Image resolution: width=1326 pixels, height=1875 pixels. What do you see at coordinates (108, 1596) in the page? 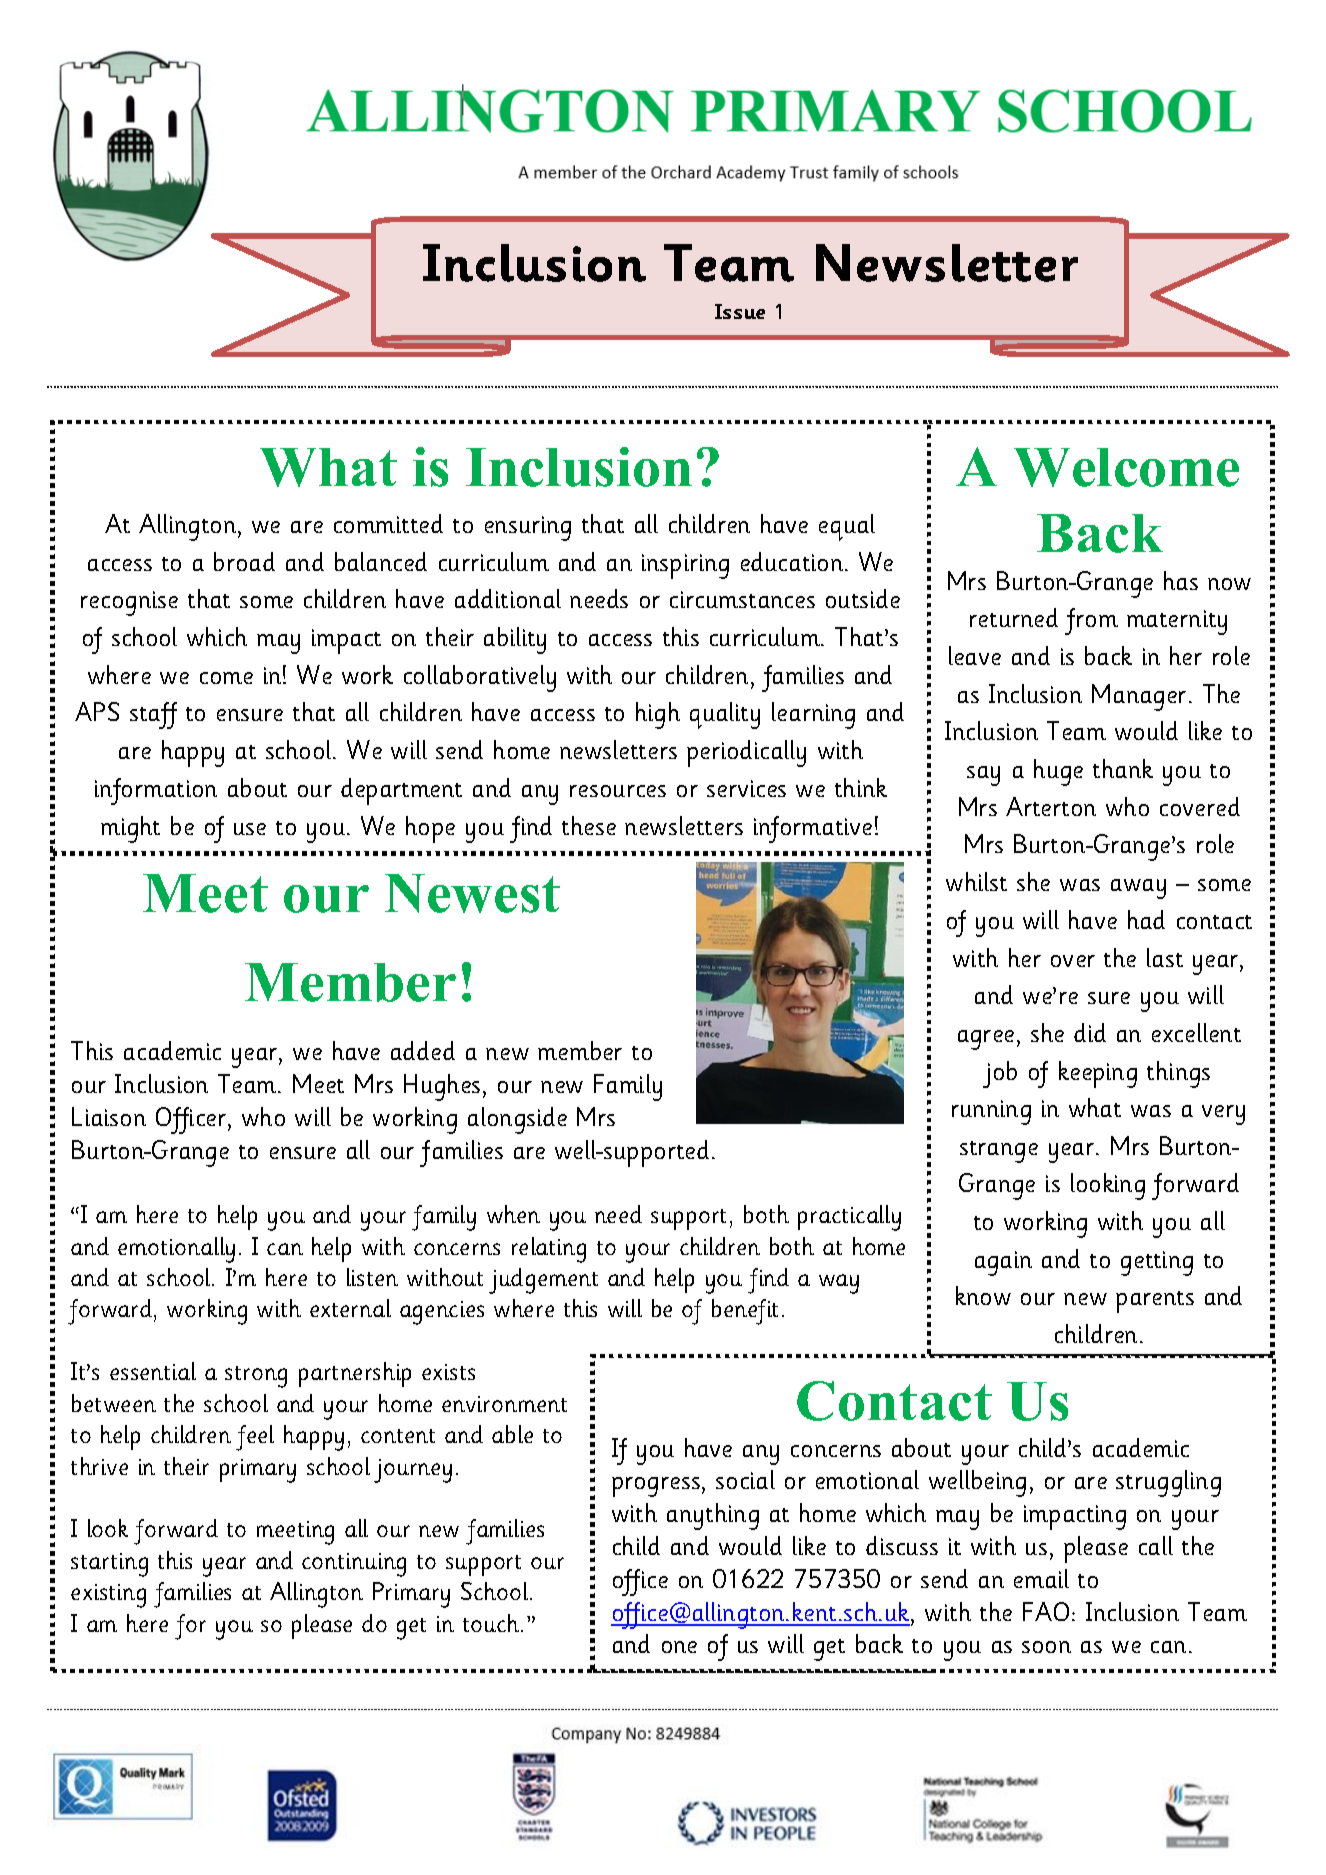
I see `existing` at bounding box center [108, 1596].
